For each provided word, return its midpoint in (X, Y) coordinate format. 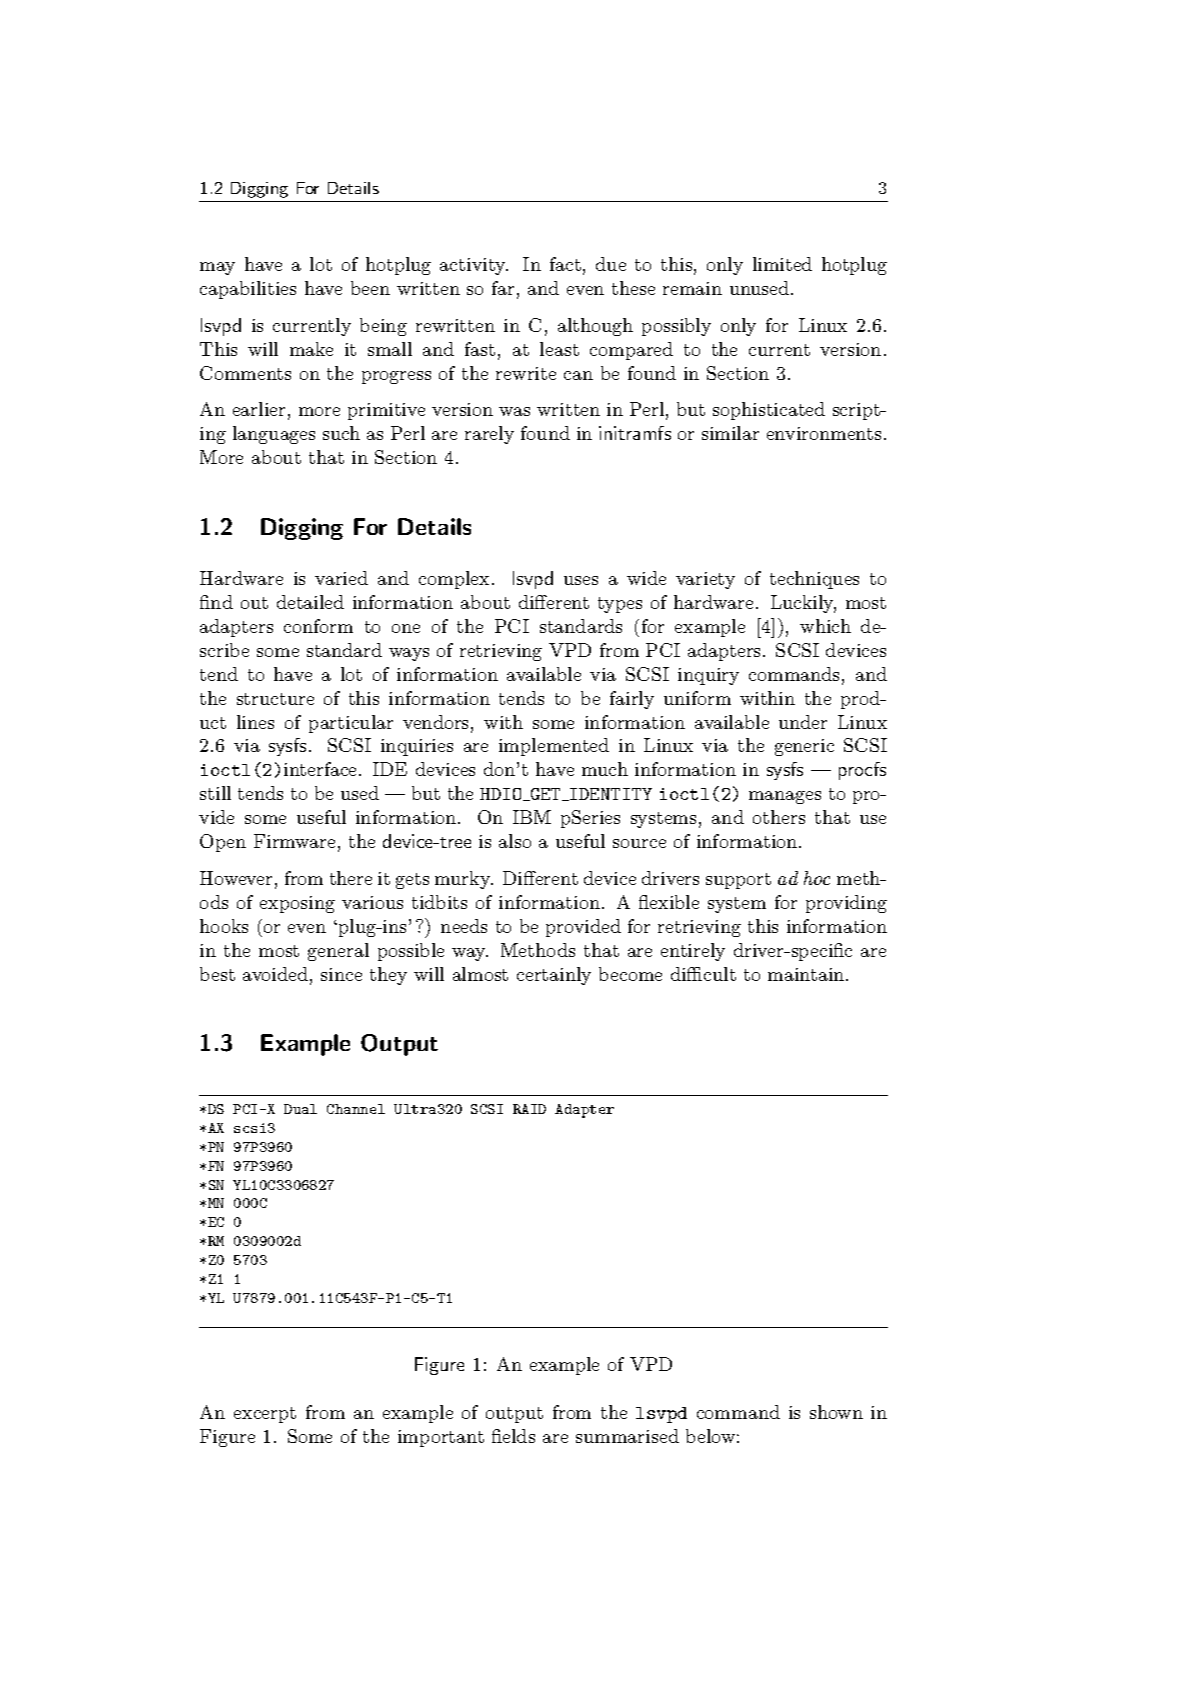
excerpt (265, 1415)
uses (581, 580)
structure (275, 699)
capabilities (248, 290)
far (503, 288)
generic (804, 747)
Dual (300, 1109)
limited (782, 264)
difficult (703, 974)
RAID (529, 1109)
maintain (807, 974)
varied (341, 578)
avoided (275, 974)
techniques (814, 580)
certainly (554, 976)
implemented (554, 747)
